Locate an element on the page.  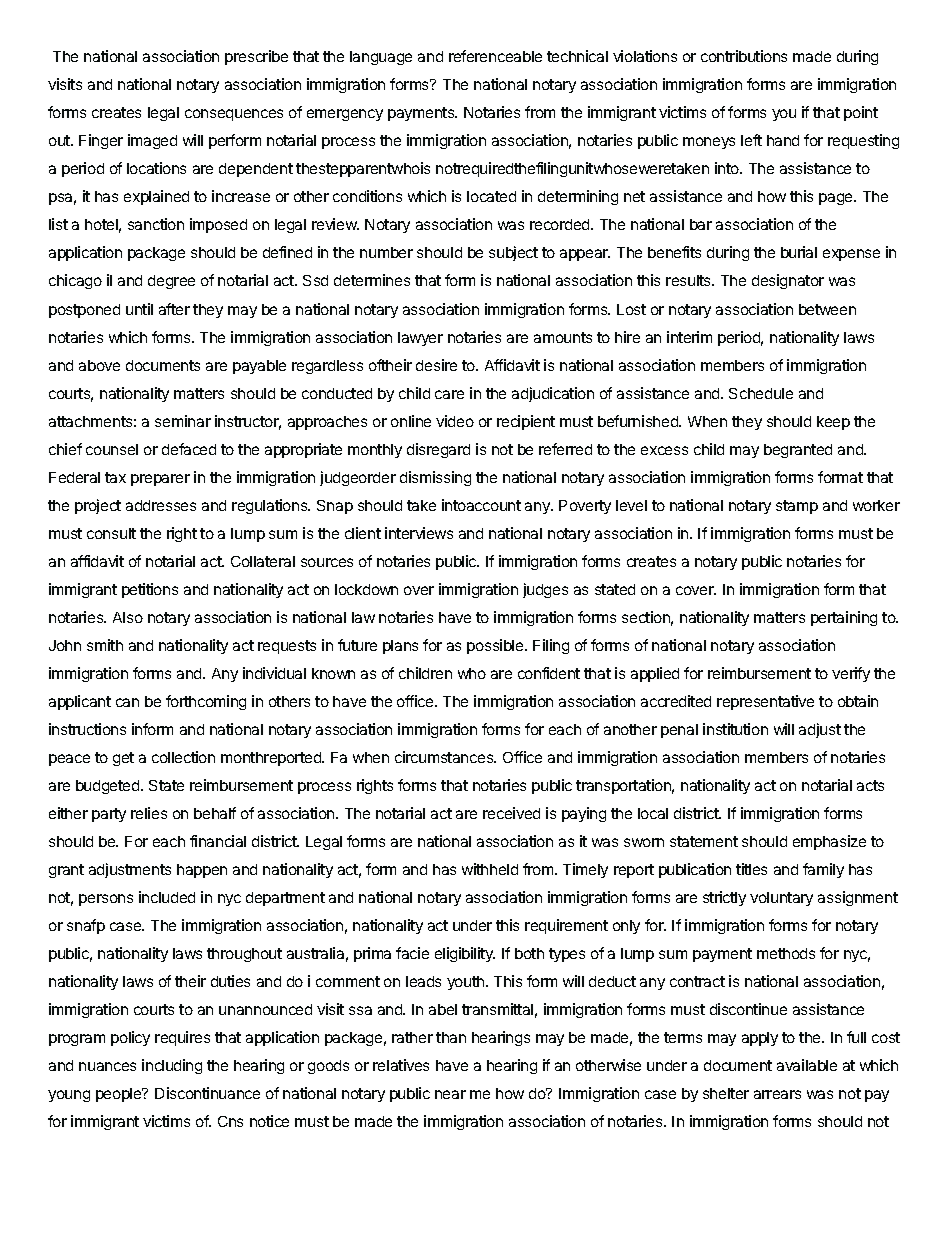
institution is located at coordinates (735, 729).
